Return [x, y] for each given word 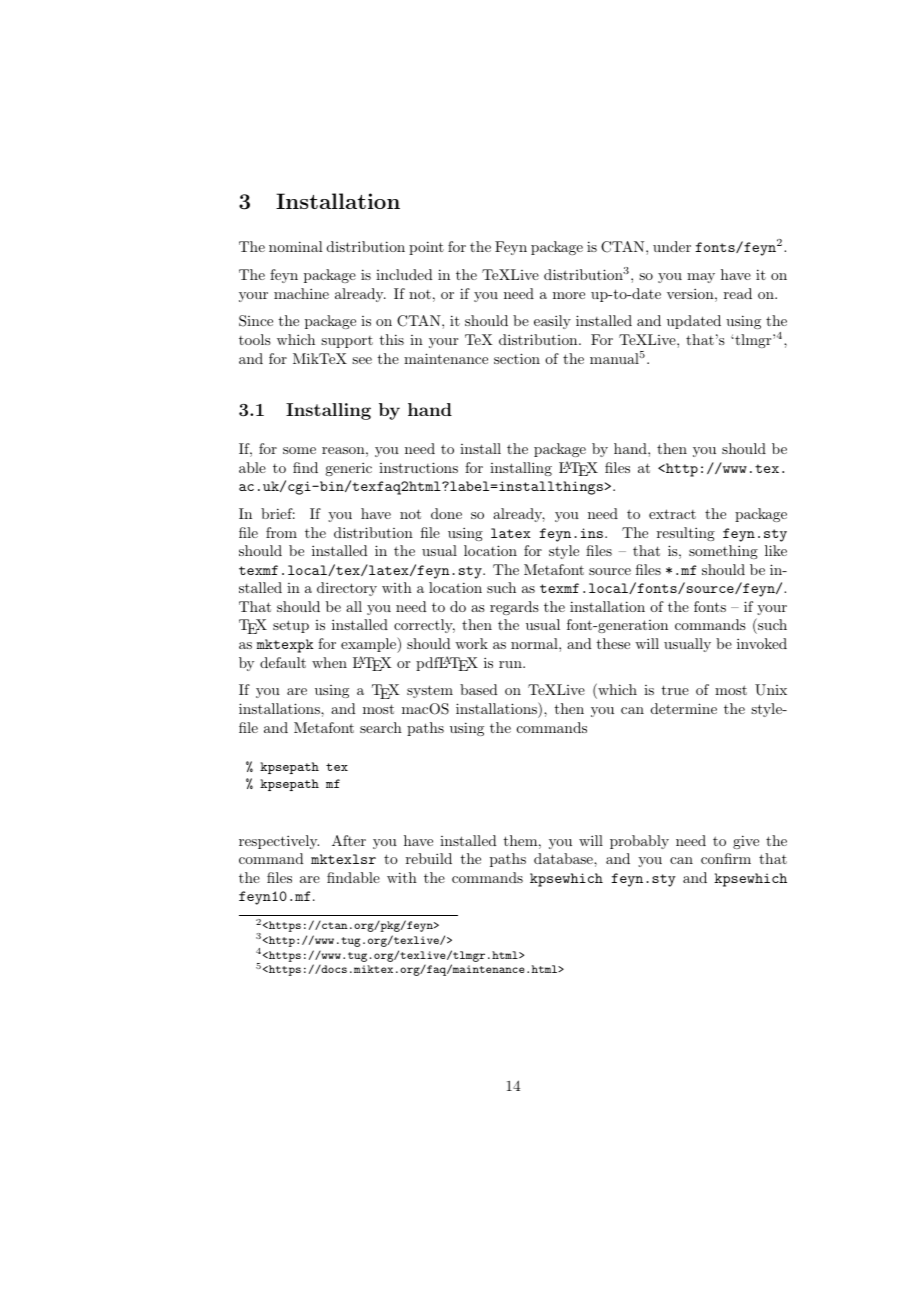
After [349, 840]
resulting [686, 534]
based [479, 689]
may [701, 278]
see [362, 360]
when [329, 662]
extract [672, 514]
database [564, 858]
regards [514, 608]
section [517, 358]
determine [684, 708]
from [281, 532]
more [569, 295]
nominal [296, 246]
